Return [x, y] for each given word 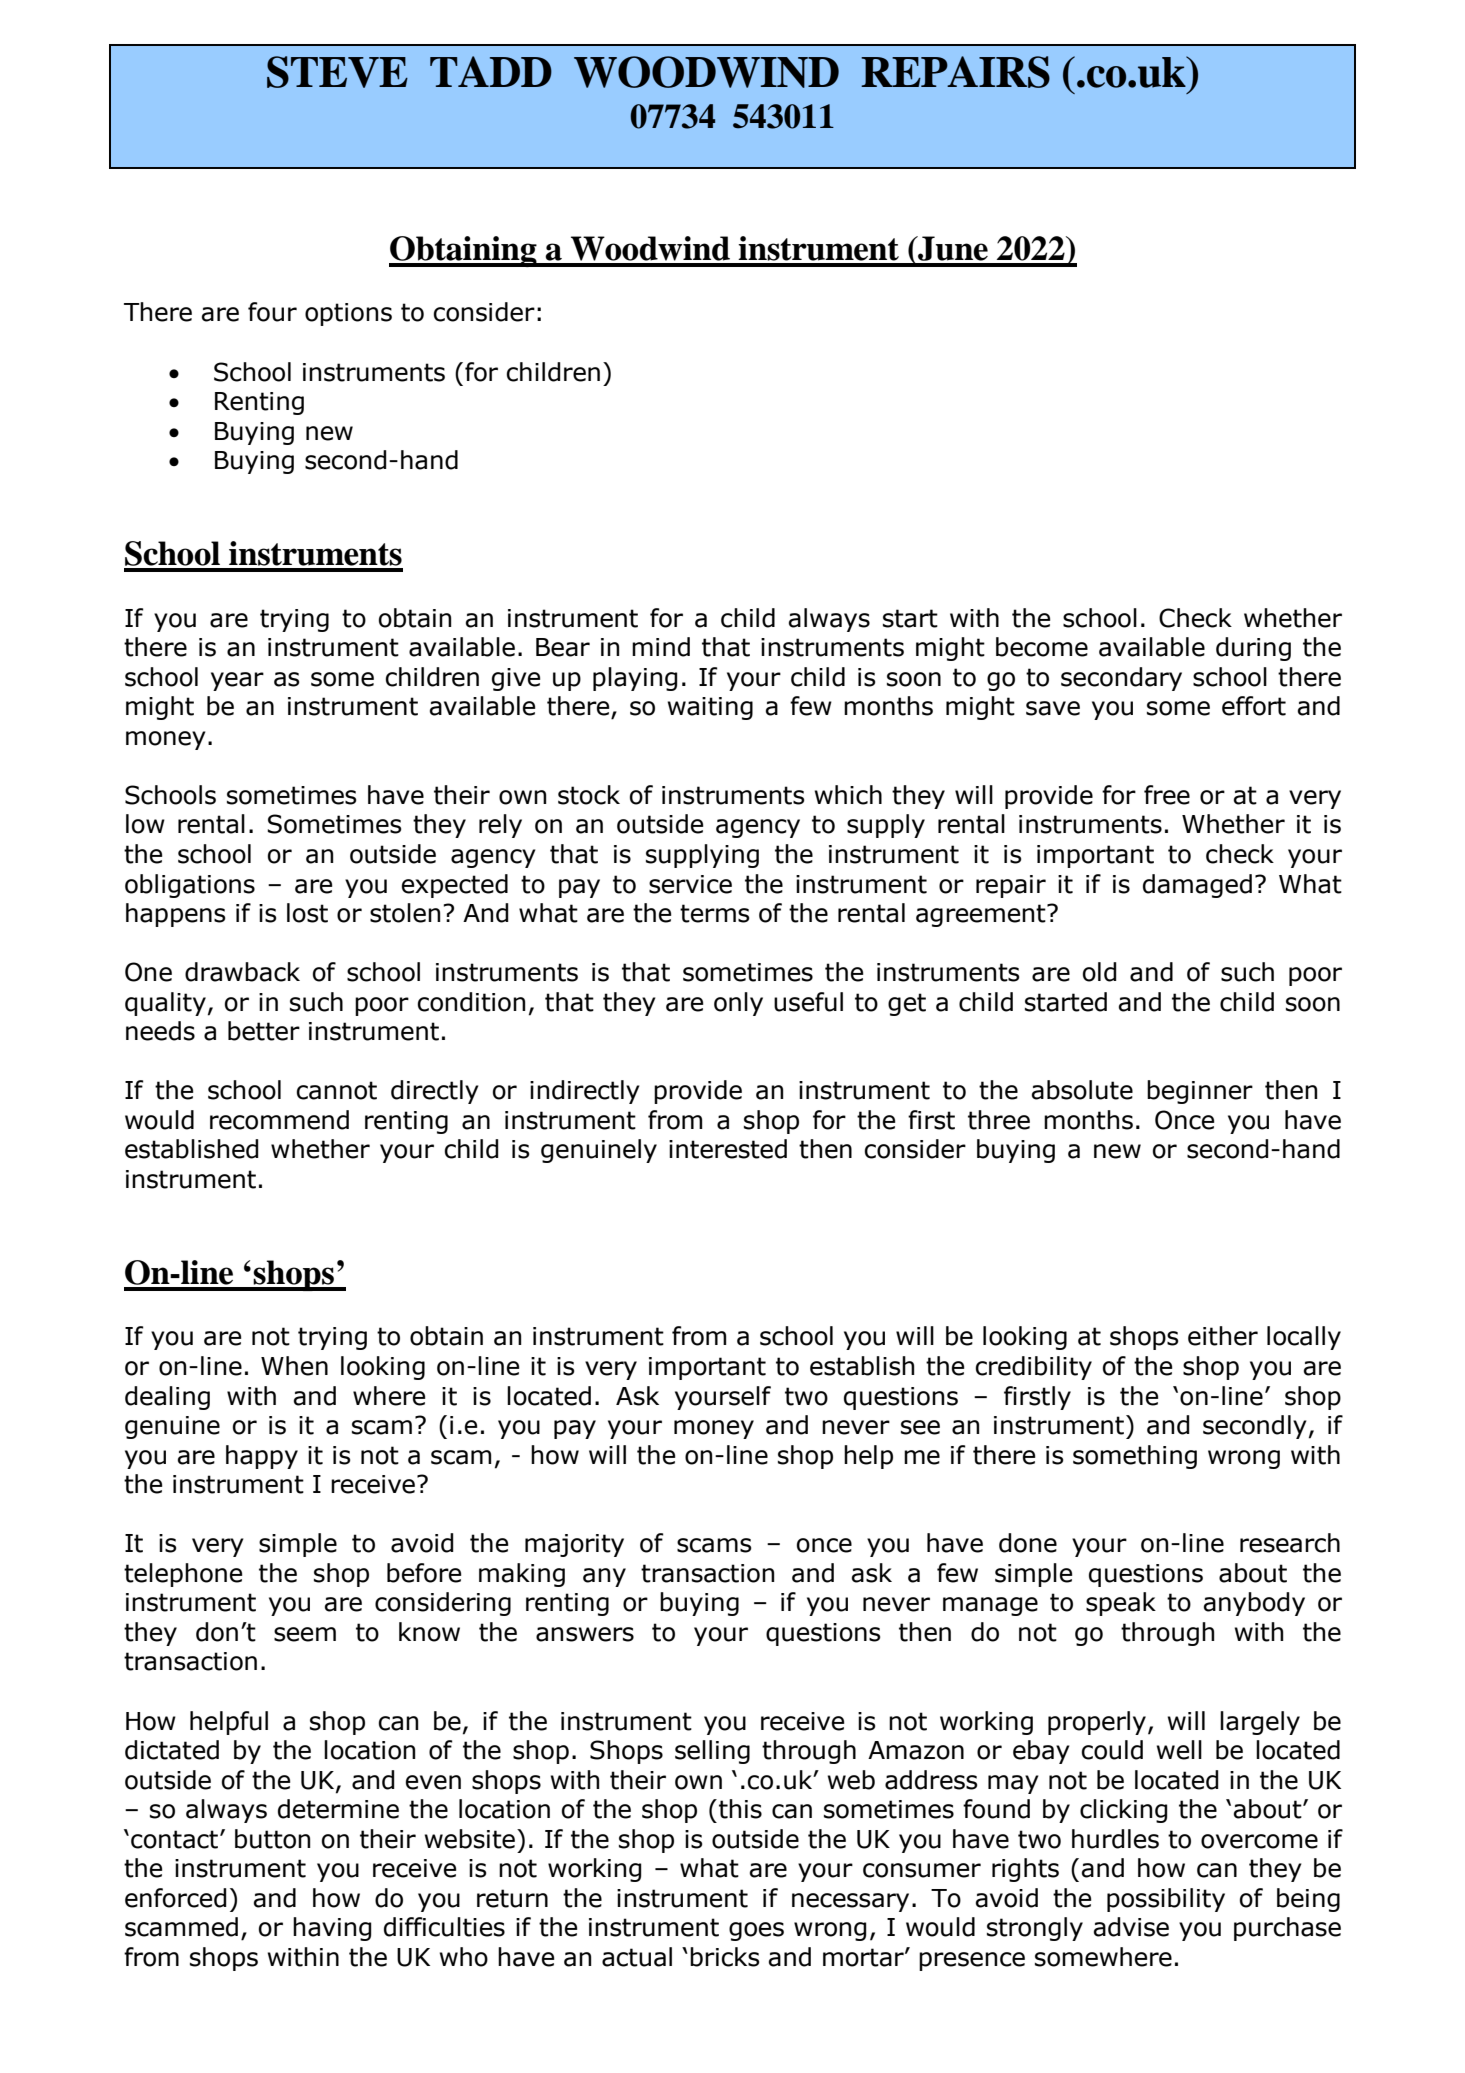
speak [1121, 1604]
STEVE [337, 72]
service [690, 884]
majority [574, 1545]
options [348, 314]
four [272, 312]
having [332, 1929]
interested [728, 1149]
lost [307, 913]
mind [661, 647]
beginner [1200, 1092]
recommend [279, 1120]
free [1167, 795]
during [1253, 649]
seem [305, 1634]
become [1042, 647]
